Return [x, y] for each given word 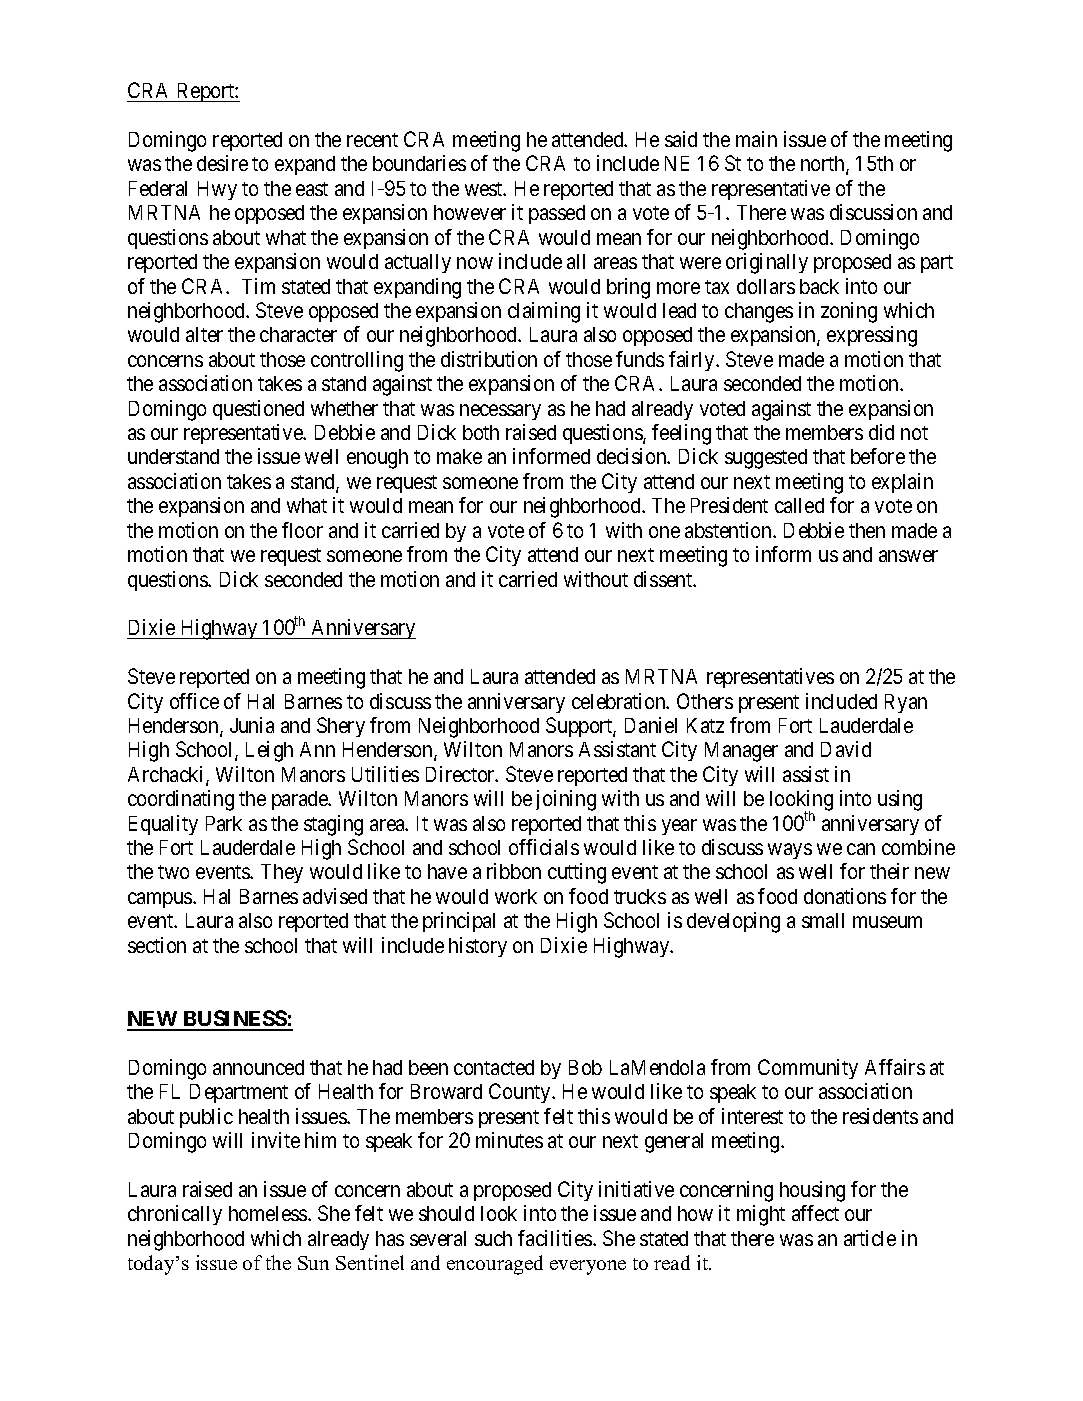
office [194, 701]
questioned [258, 410]
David [846, 749]
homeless [269, 1213]
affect [815, 1213]
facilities [556, 1238]
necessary [500, 412]
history [478, 947]
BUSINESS [234, 1020]
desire [222, 163]
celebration [620, 701]
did [881, 432]
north [824, 165]
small [823, 920]
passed [557, 214]
